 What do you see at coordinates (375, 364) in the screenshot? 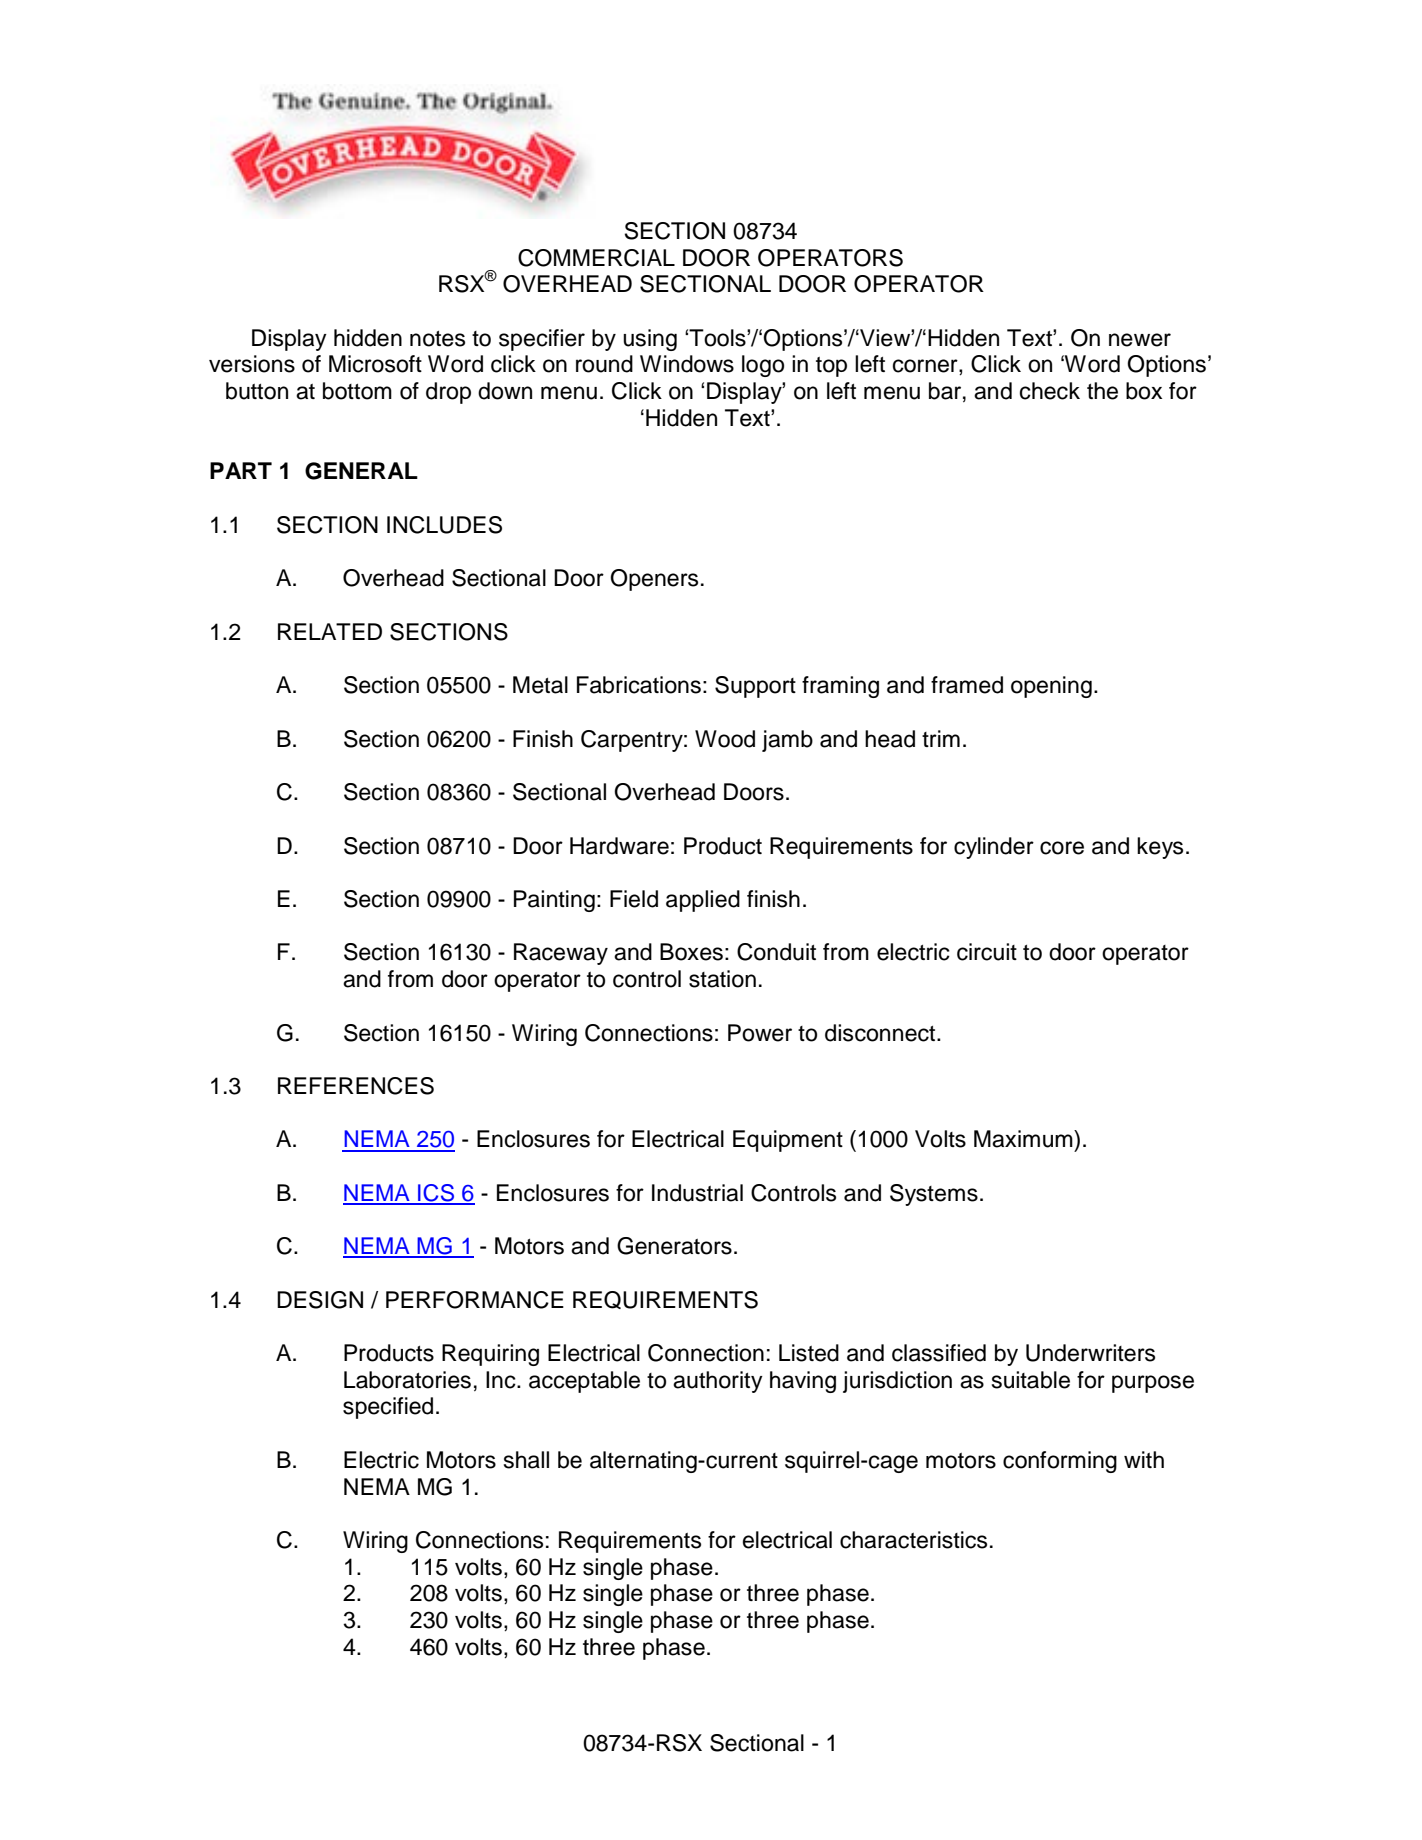
I see `Microsoft` at bounding box center [375, 364].
